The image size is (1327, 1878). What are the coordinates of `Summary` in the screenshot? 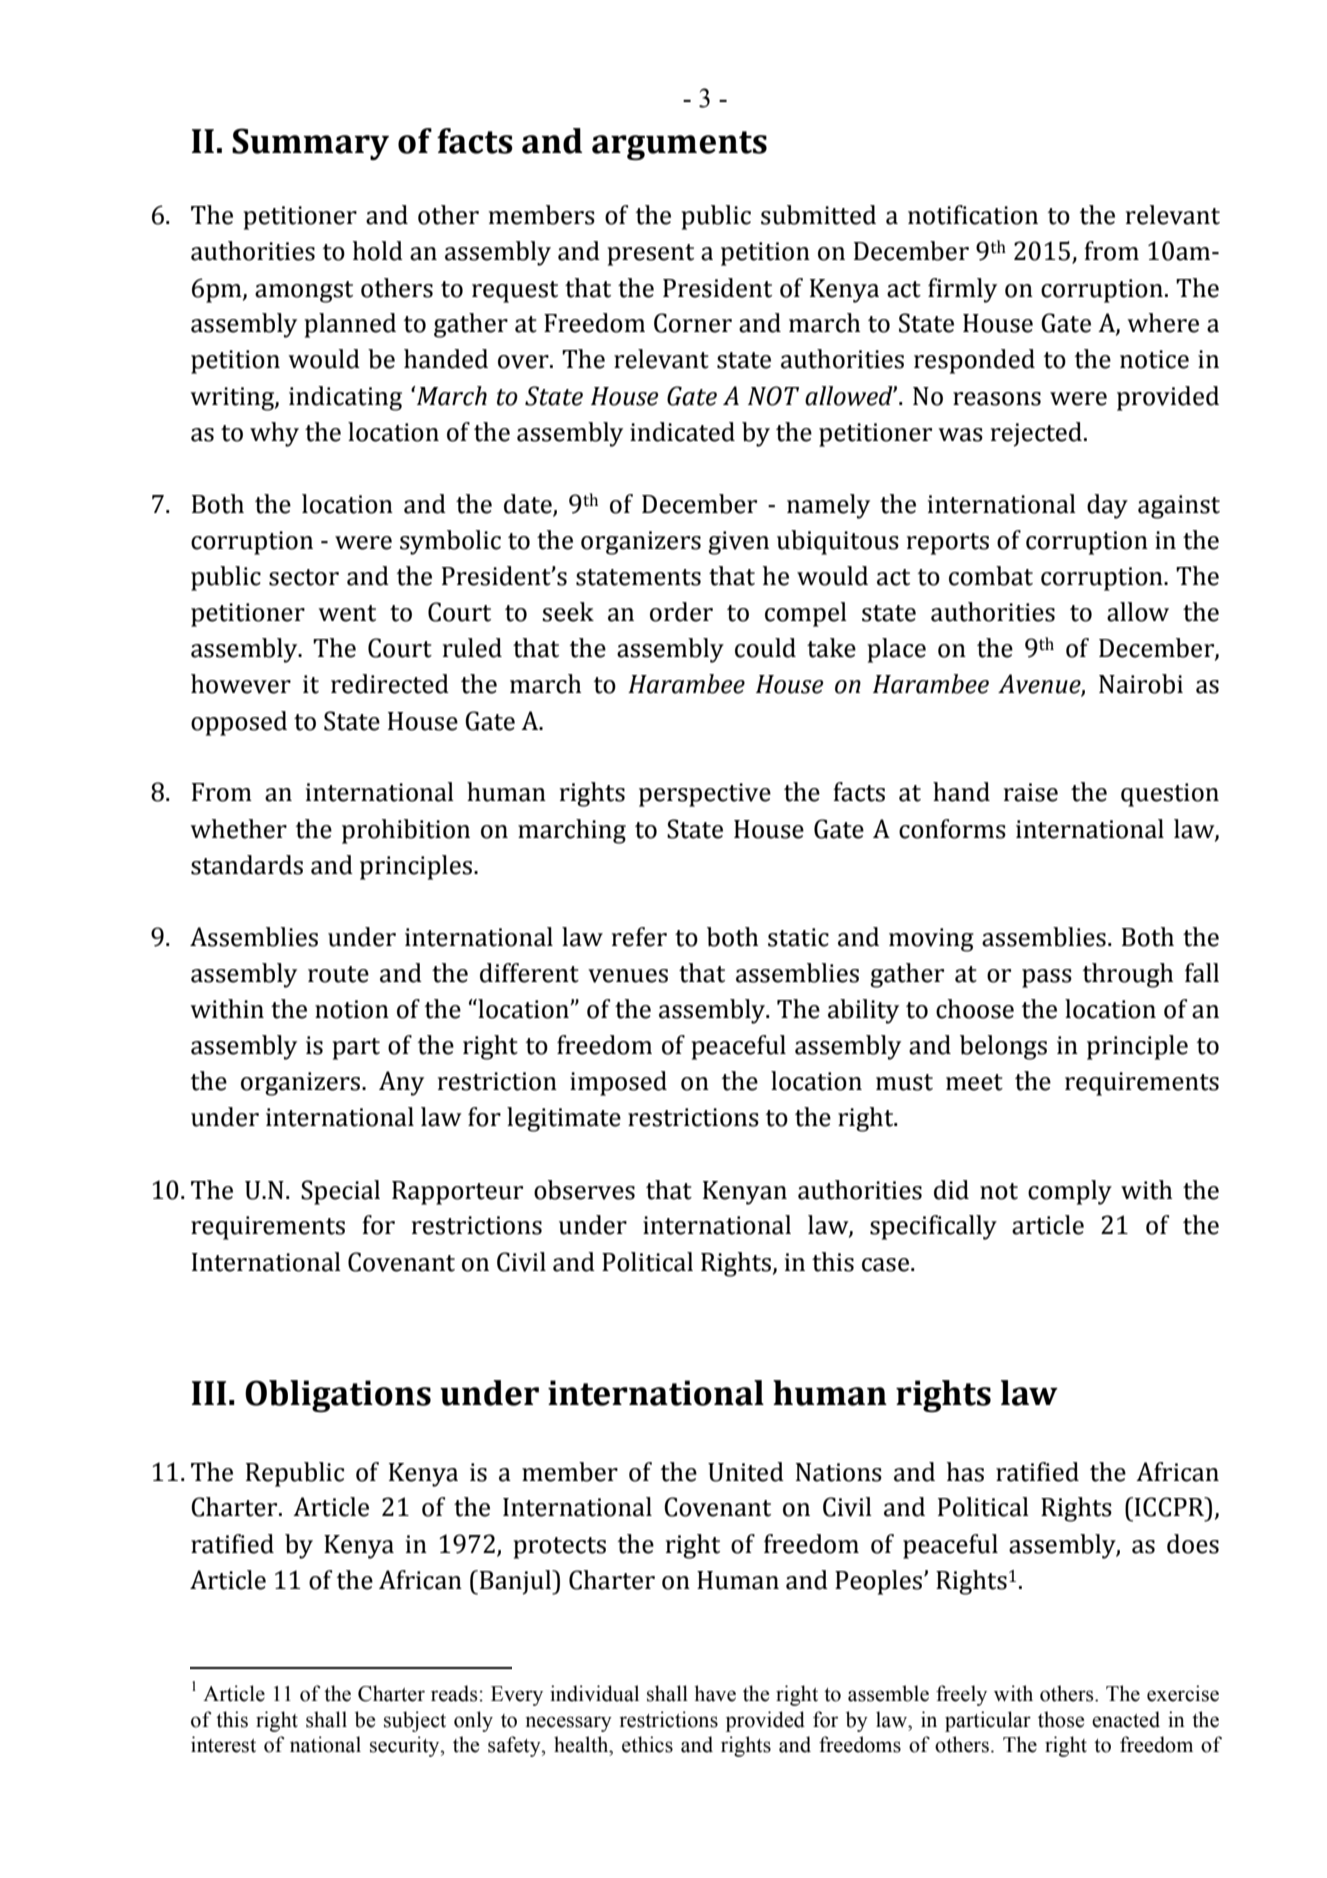 It's located at (310, 144).
